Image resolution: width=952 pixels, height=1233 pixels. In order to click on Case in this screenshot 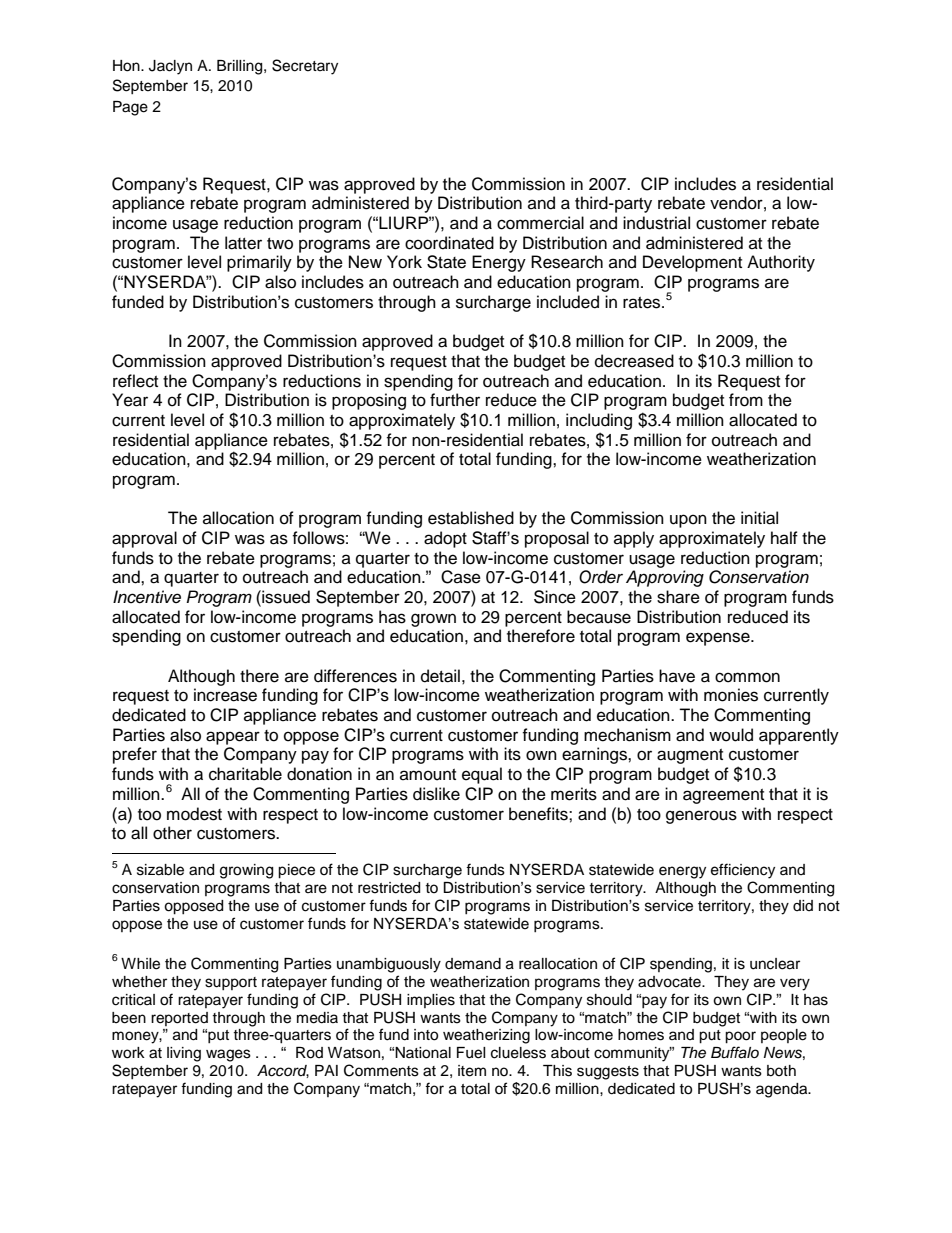, I will do `click(461, 577)`.
